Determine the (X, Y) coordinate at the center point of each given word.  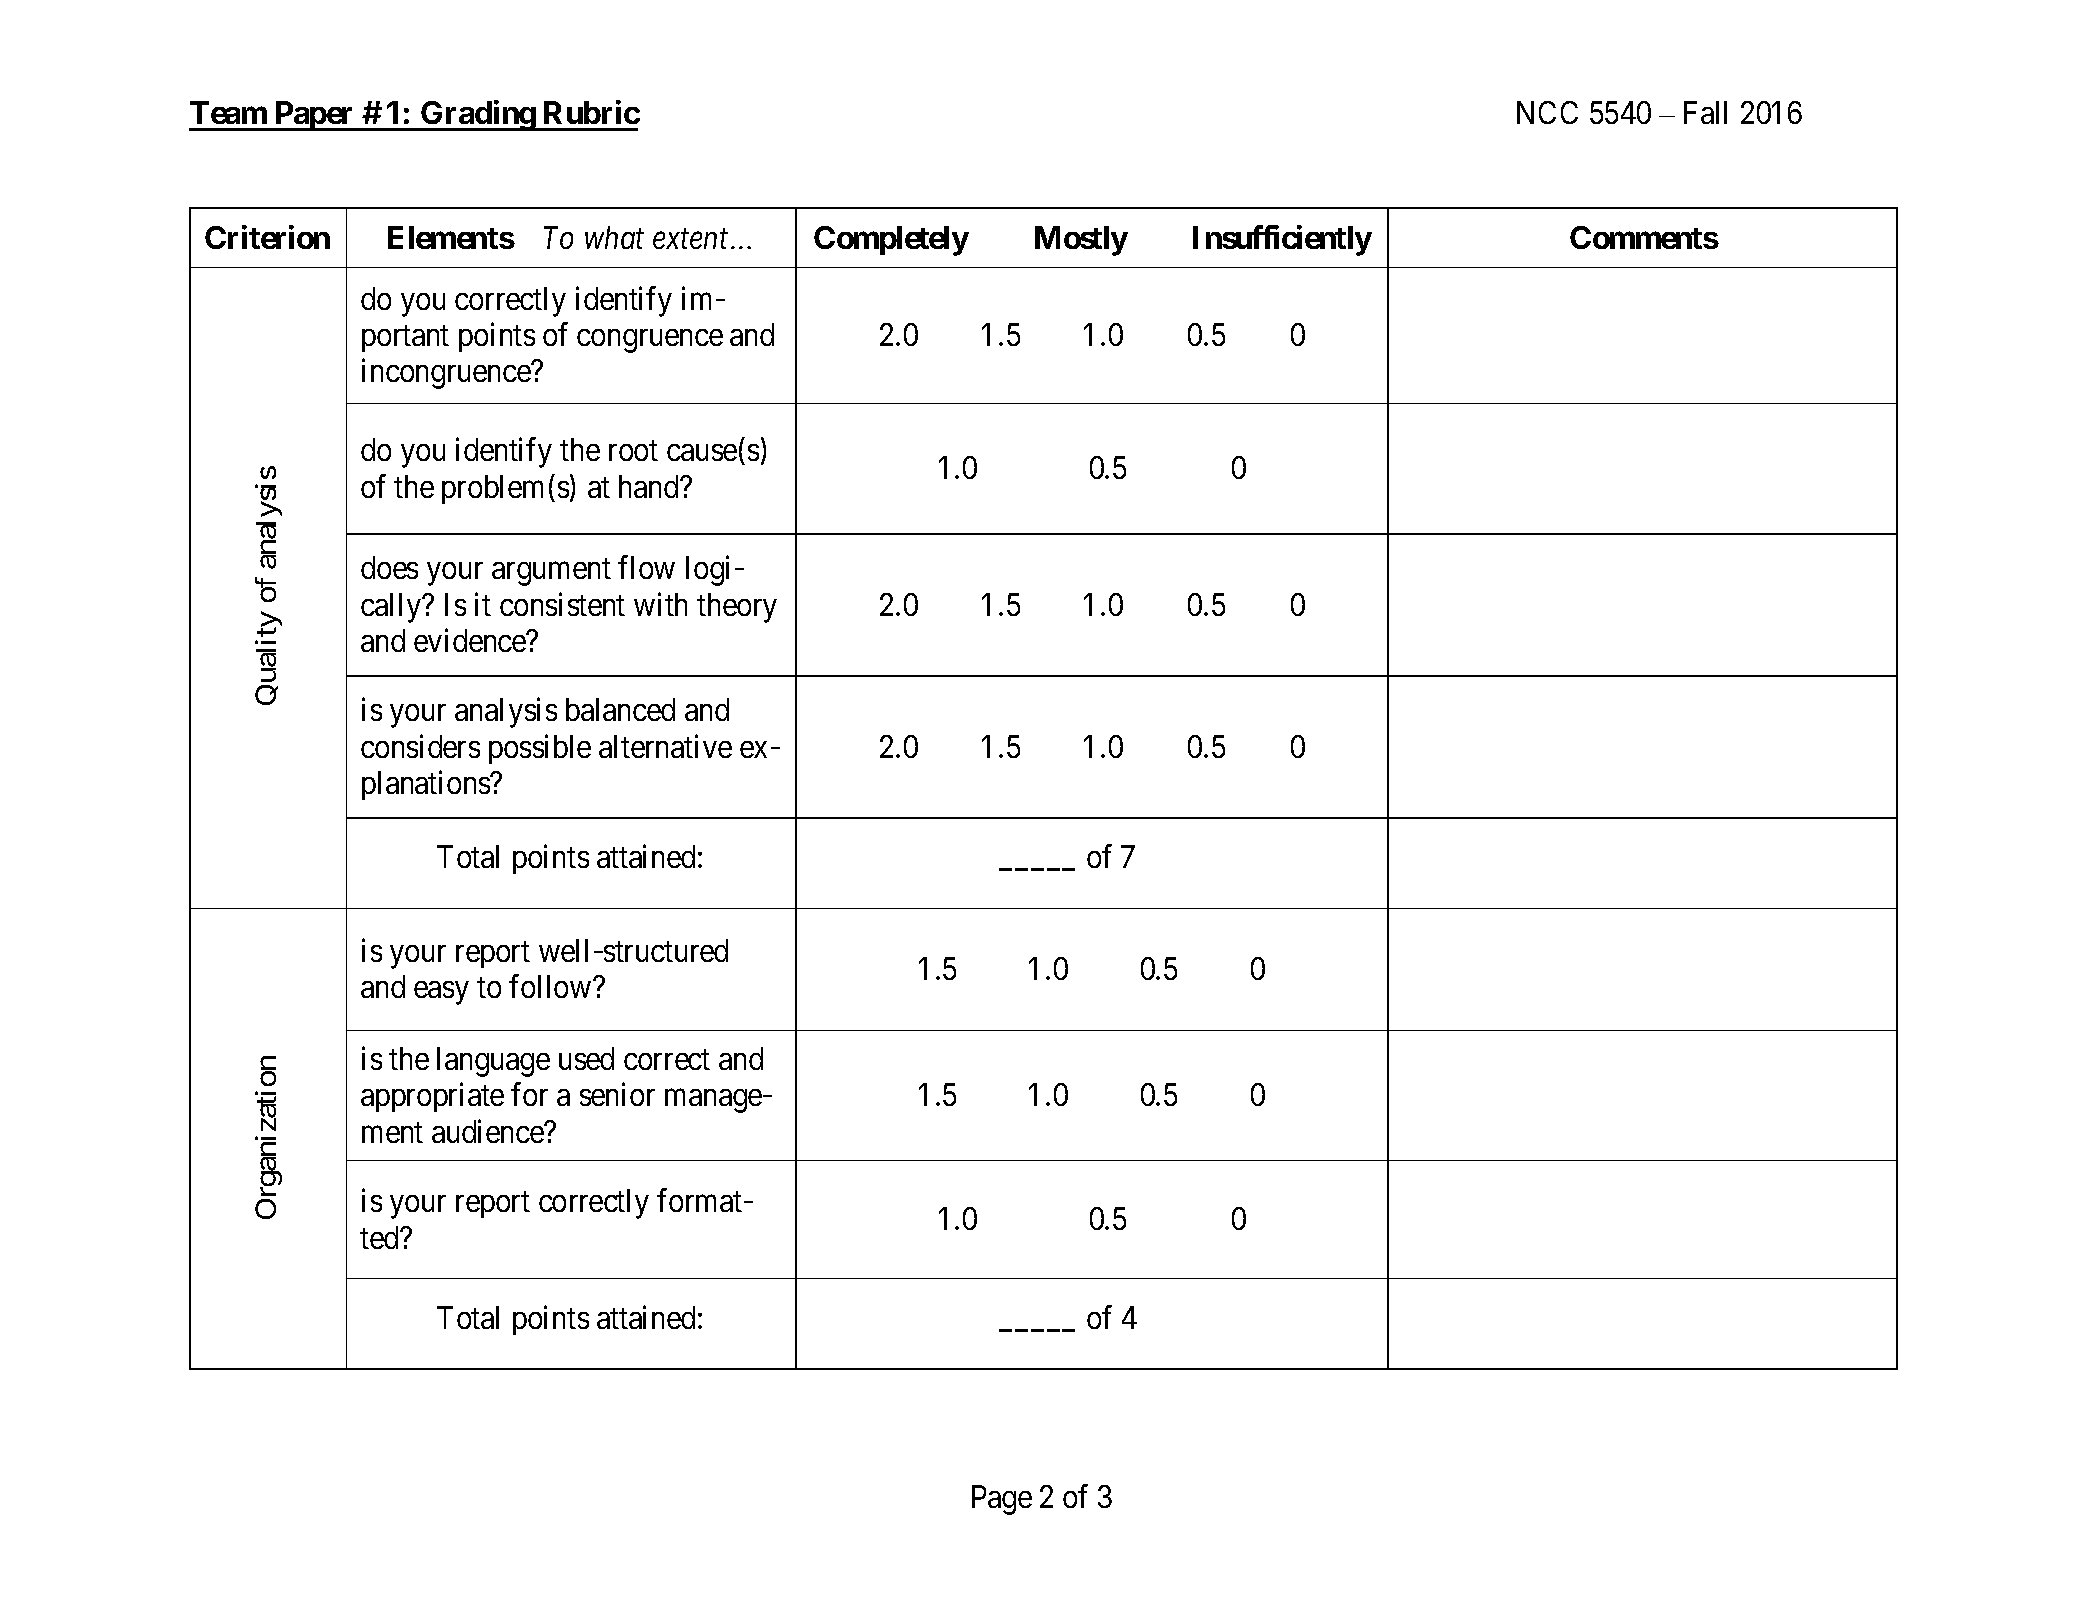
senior (617, 1094)
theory (737, 608)
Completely (891, 241)
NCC (1547, 112)
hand (650, 486)
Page (1002, 1500)
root (633, 451)
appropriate (432, 1097)
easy (441, 993)
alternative (665, 746)
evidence (471, 640)
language (493, 1062)
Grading (478, 115)
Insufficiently (1282, 240)
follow (551, 986)
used (586, 1058)
